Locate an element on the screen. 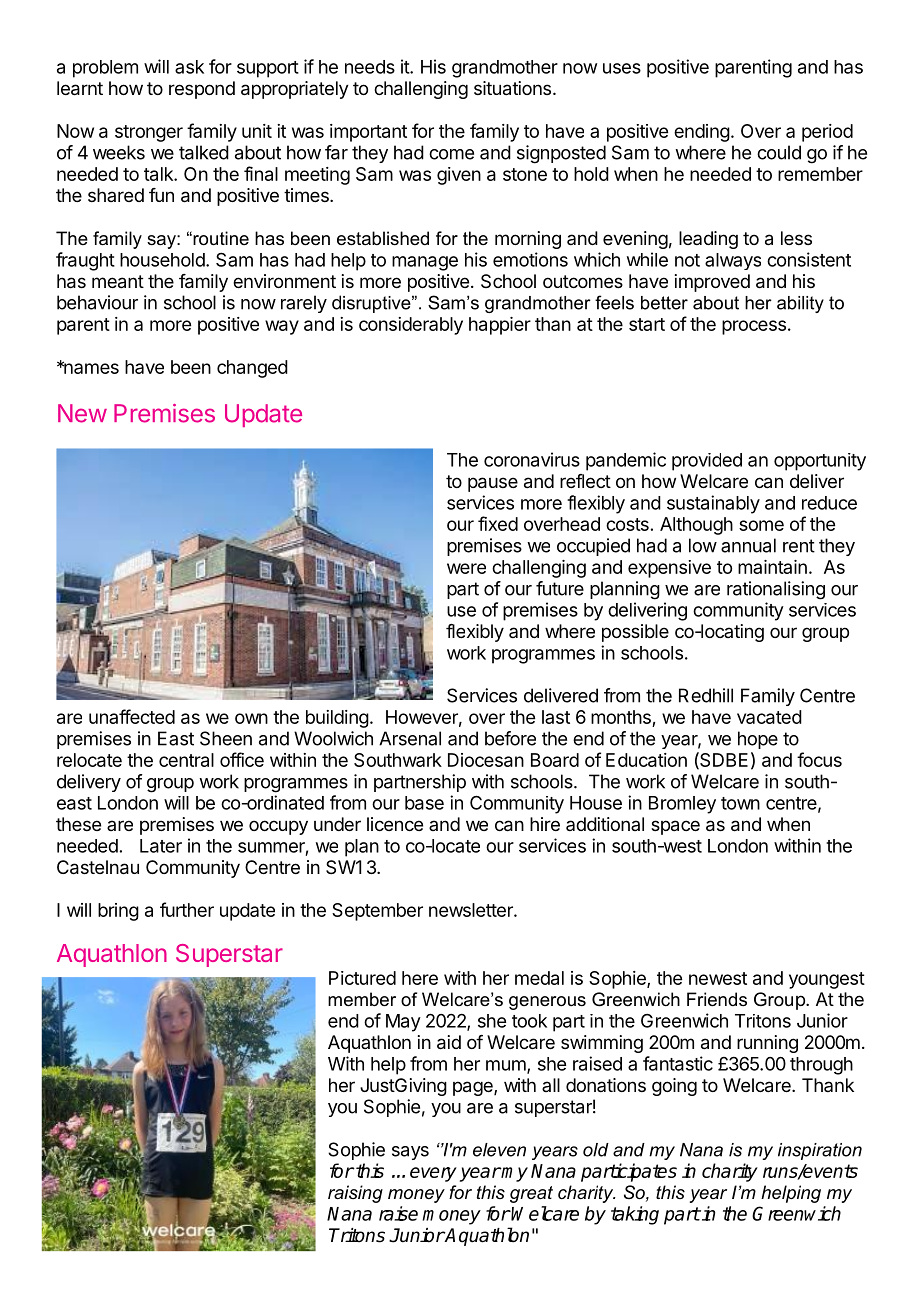  raising is located at coordinates (355, 1194).
